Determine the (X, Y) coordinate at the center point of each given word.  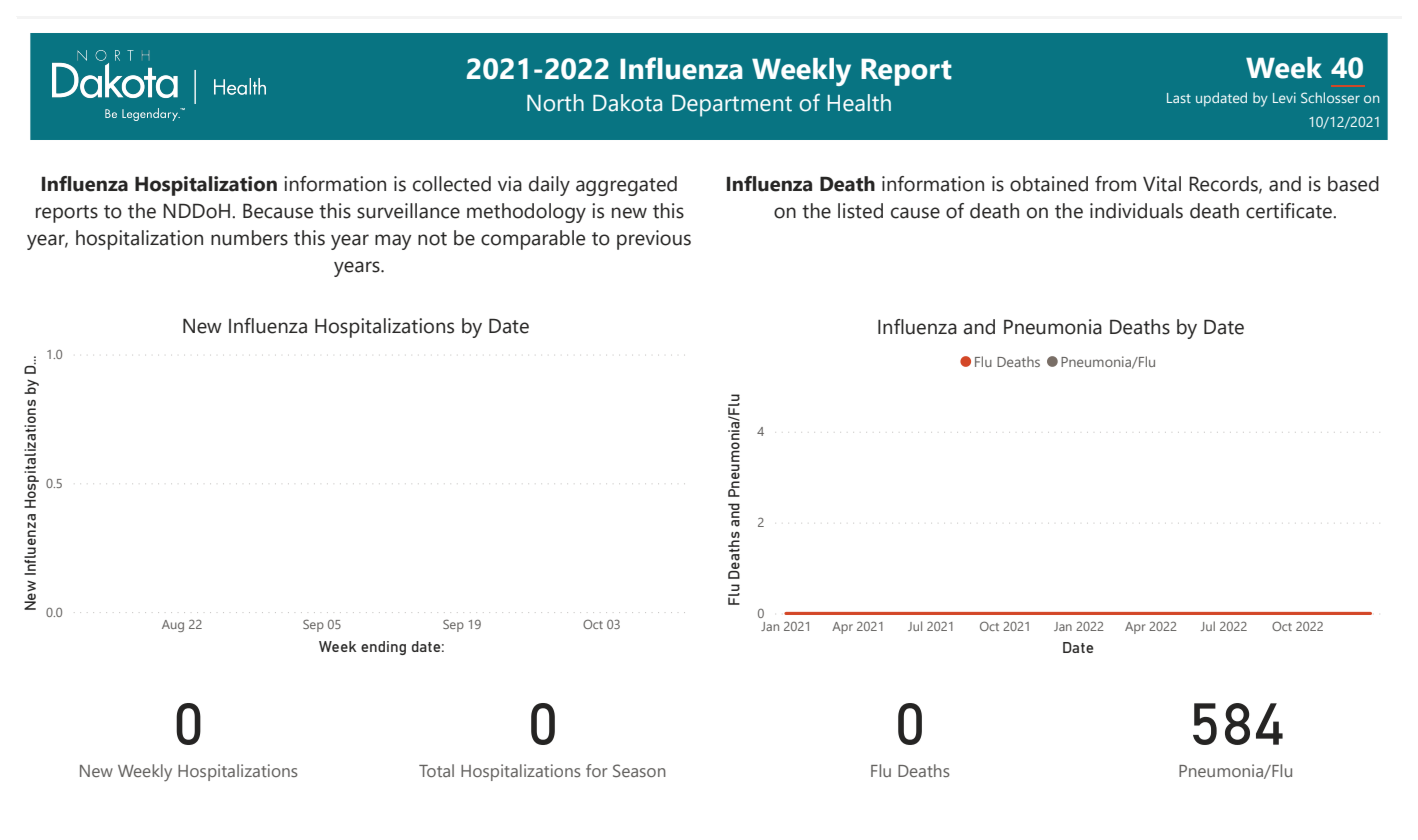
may (393, 242)
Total (436, 770)
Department (732, 106)
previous (654, 240)
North (555, 103)
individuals (1136, 211)
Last (1179, 98)
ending (383, 648)
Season (639, 770)
